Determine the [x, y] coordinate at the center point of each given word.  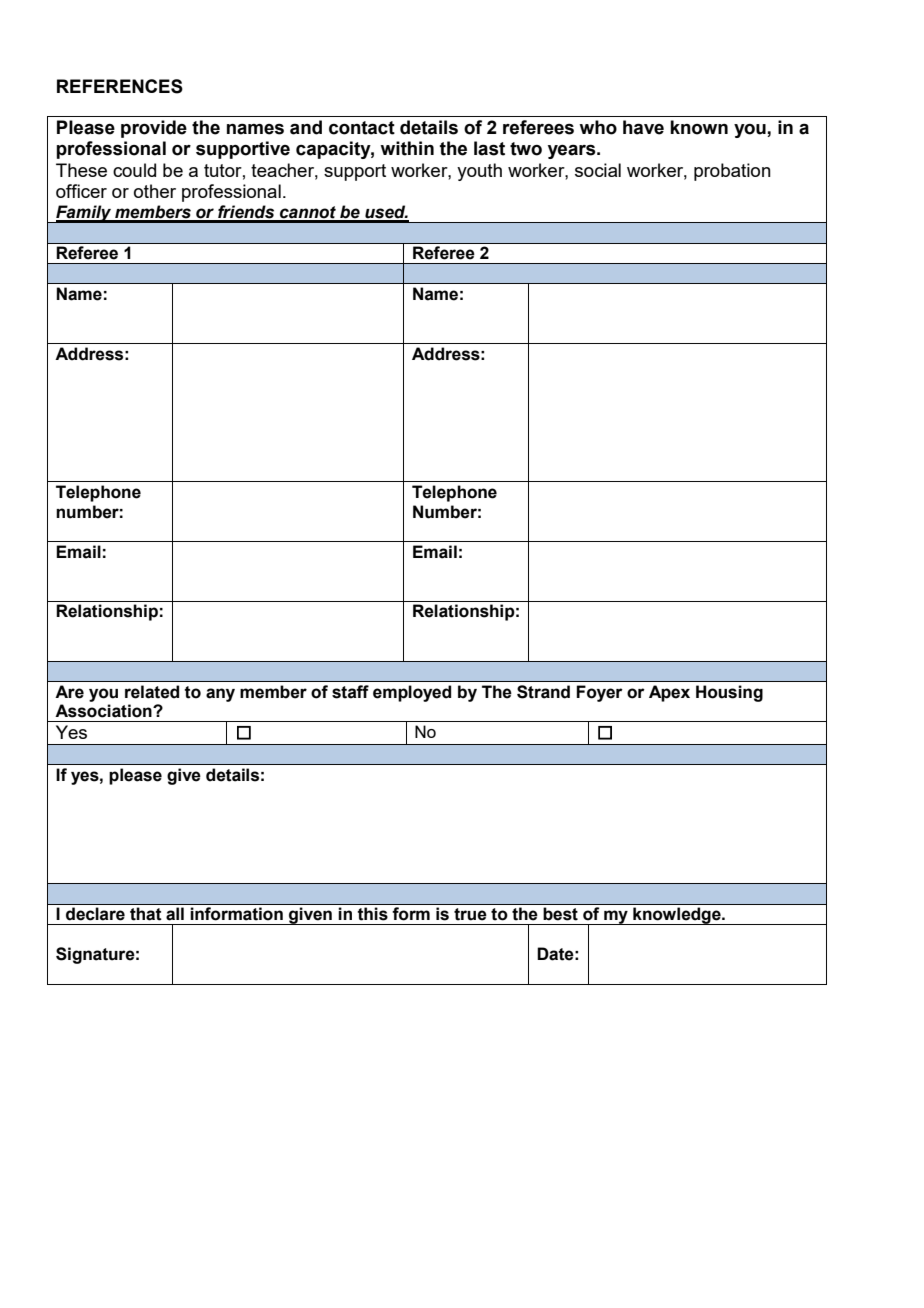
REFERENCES [120, 86]
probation [732, 172]
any [220, 695]
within [407, 148]
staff [350, 692]
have [643, 127]
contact [362, 128]
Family [84, 214]
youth [479, 172]
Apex [669, 693]
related [152, 692]
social [598, 170]
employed [412, 693]
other [155, 191]
